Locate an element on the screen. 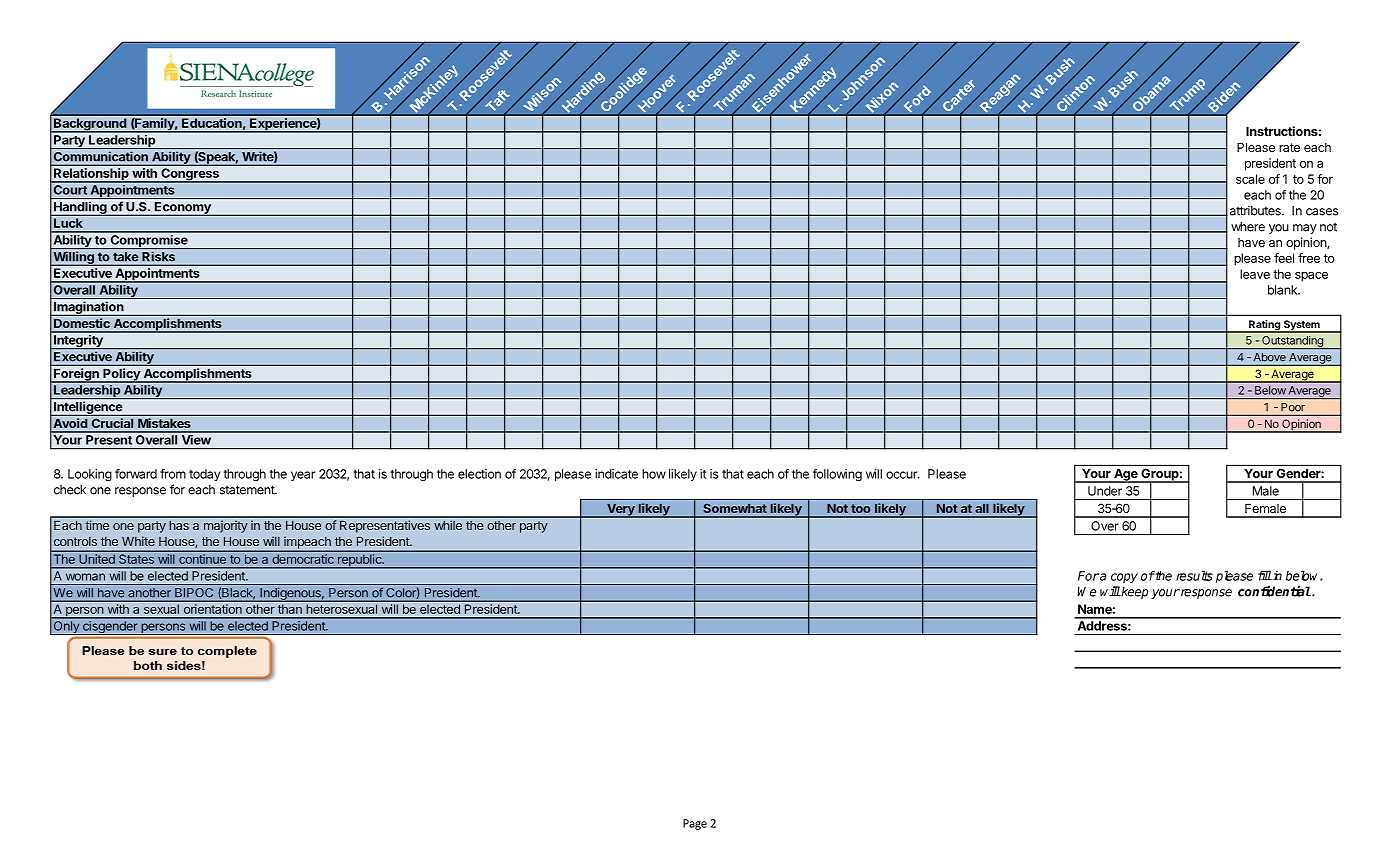 This screenshot has width=1400, height=850. Page is located at coordinates (695, 824).
